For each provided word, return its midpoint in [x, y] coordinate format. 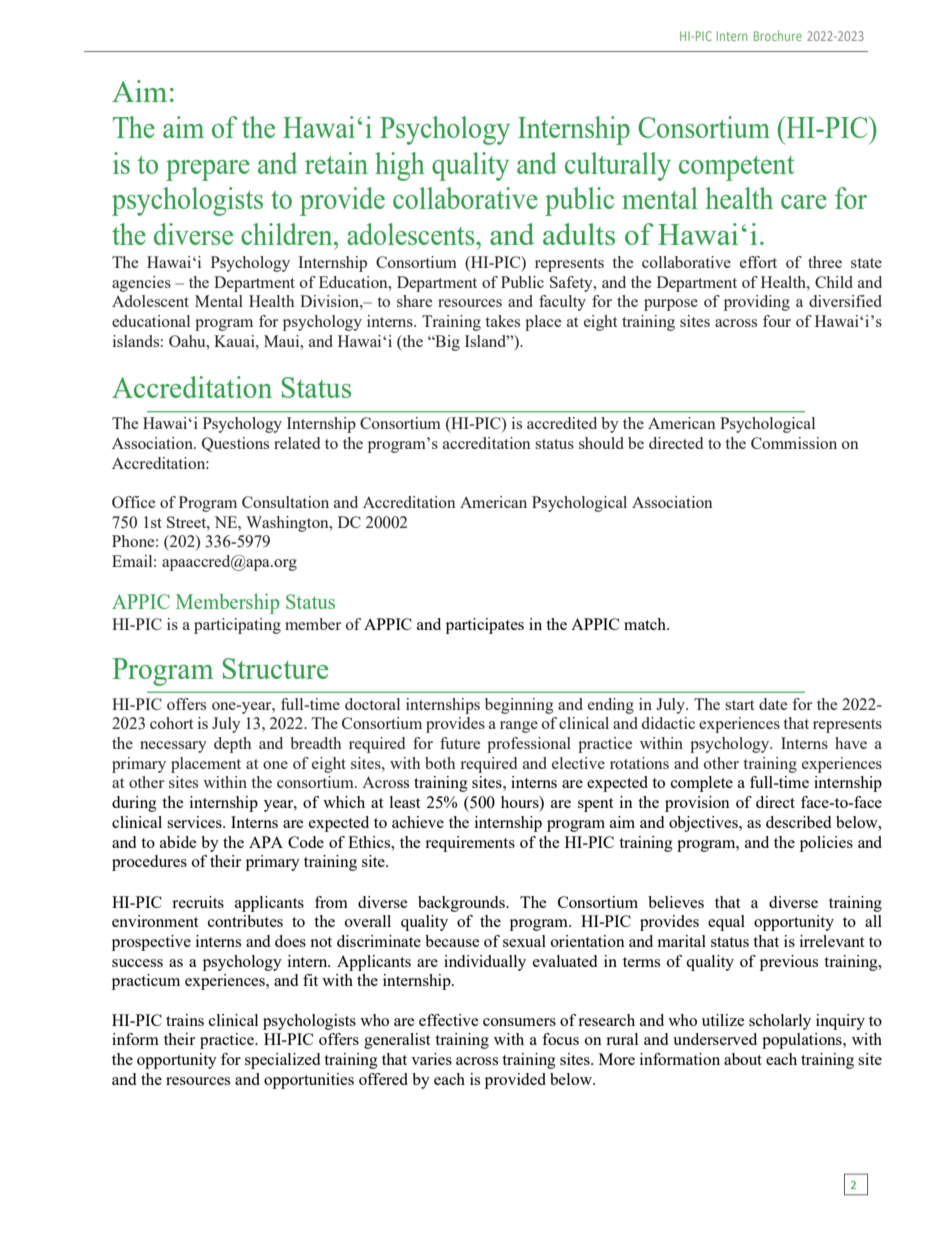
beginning [519, 706]
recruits [198, 902]
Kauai [235, 341]
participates [485, 626]
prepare [208, 170]
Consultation [285, 502]
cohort [171, 723]
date [773, 704]
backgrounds [462, 904]
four [777, 321]
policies [826, 844]
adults [579, 234]
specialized [282, 1061]
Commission [794, 443]
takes [502, 321]
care [804, 202]
